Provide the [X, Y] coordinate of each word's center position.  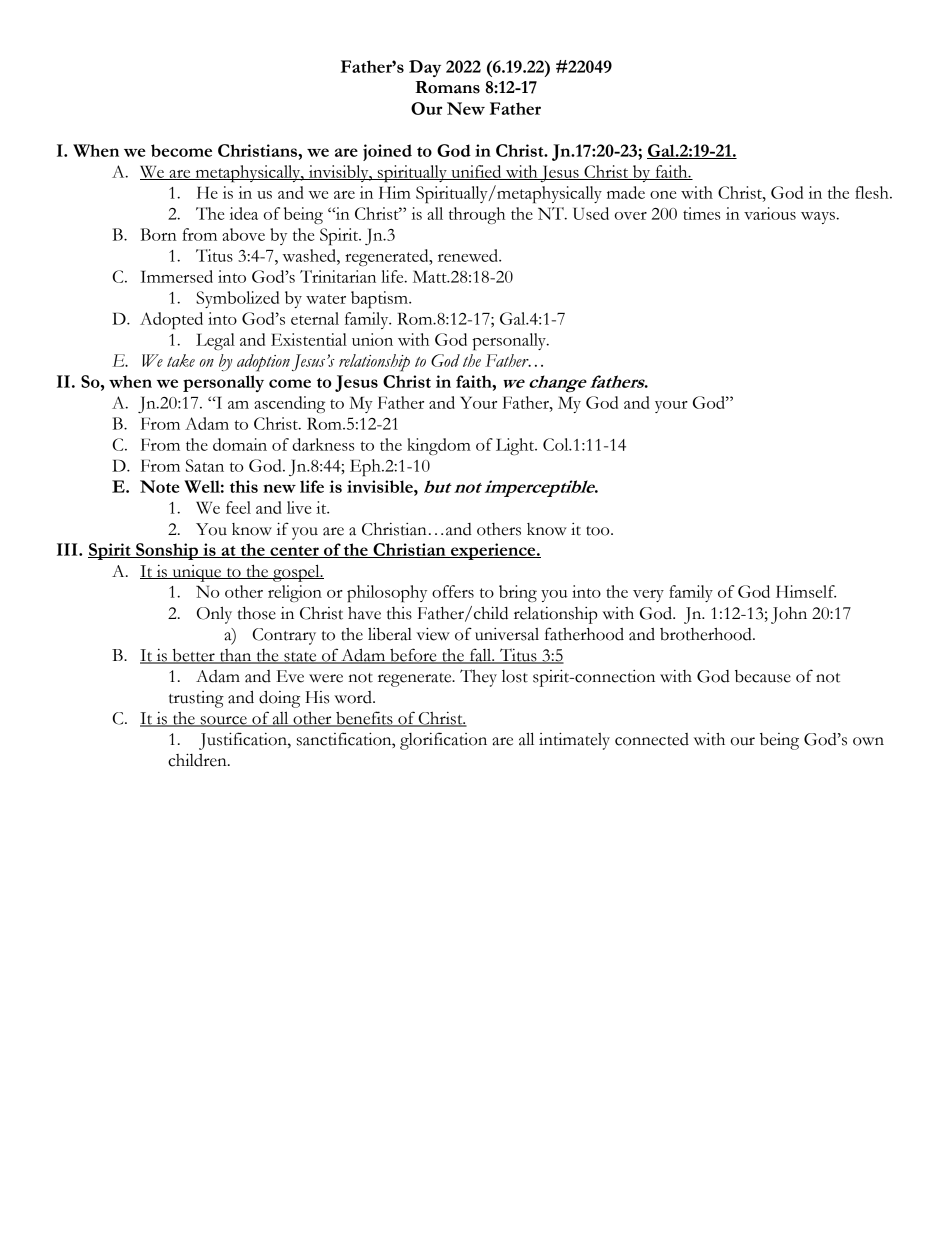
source [223, 721]
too [599, 531]
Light [516, 446]
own [868, 741]
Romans [447, 87]
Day [425, 68]
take [181, 360]
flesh [873, 192]
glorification [443, 741]
